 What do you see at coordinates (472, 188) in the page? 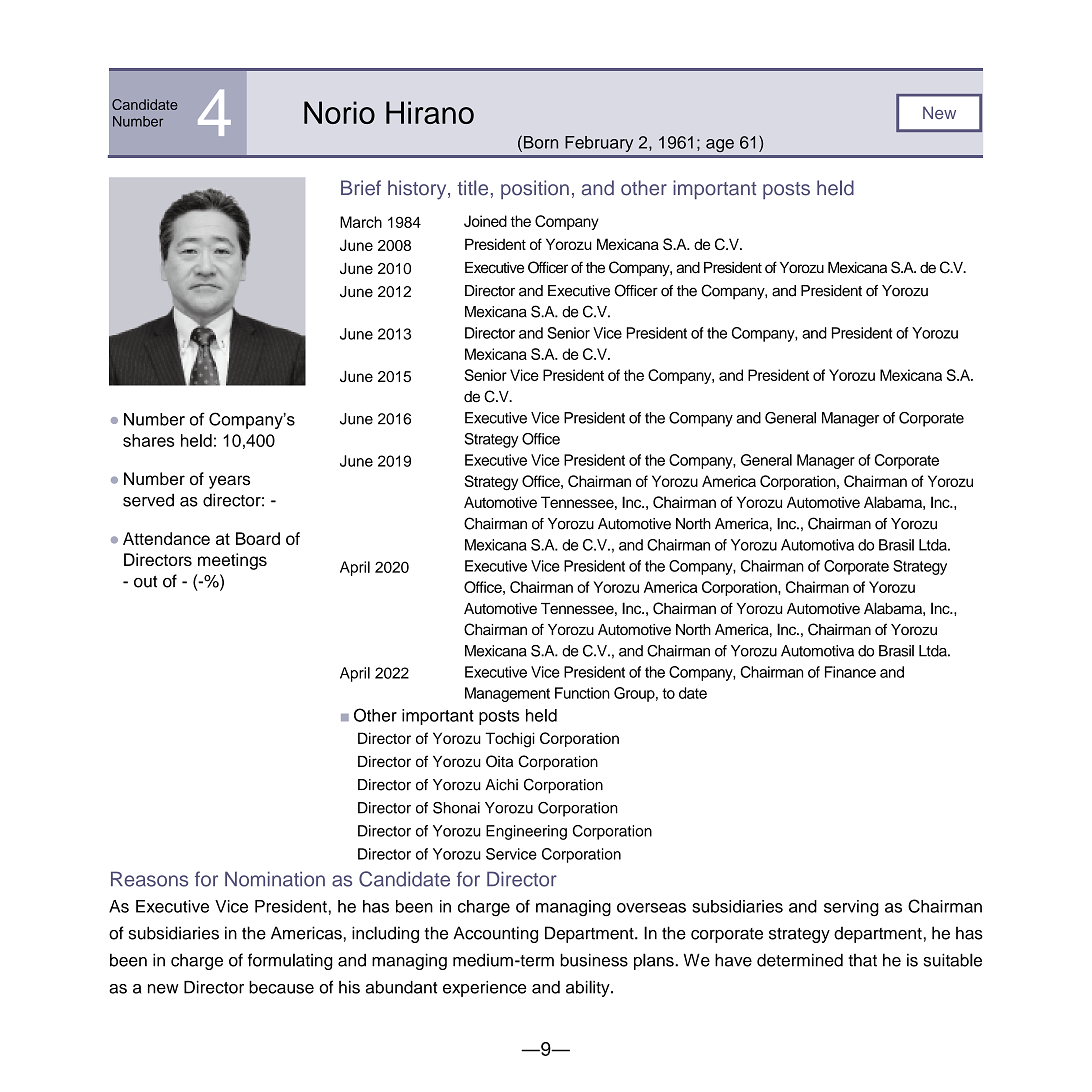
I see `title` at bounding box center [472, 188].
